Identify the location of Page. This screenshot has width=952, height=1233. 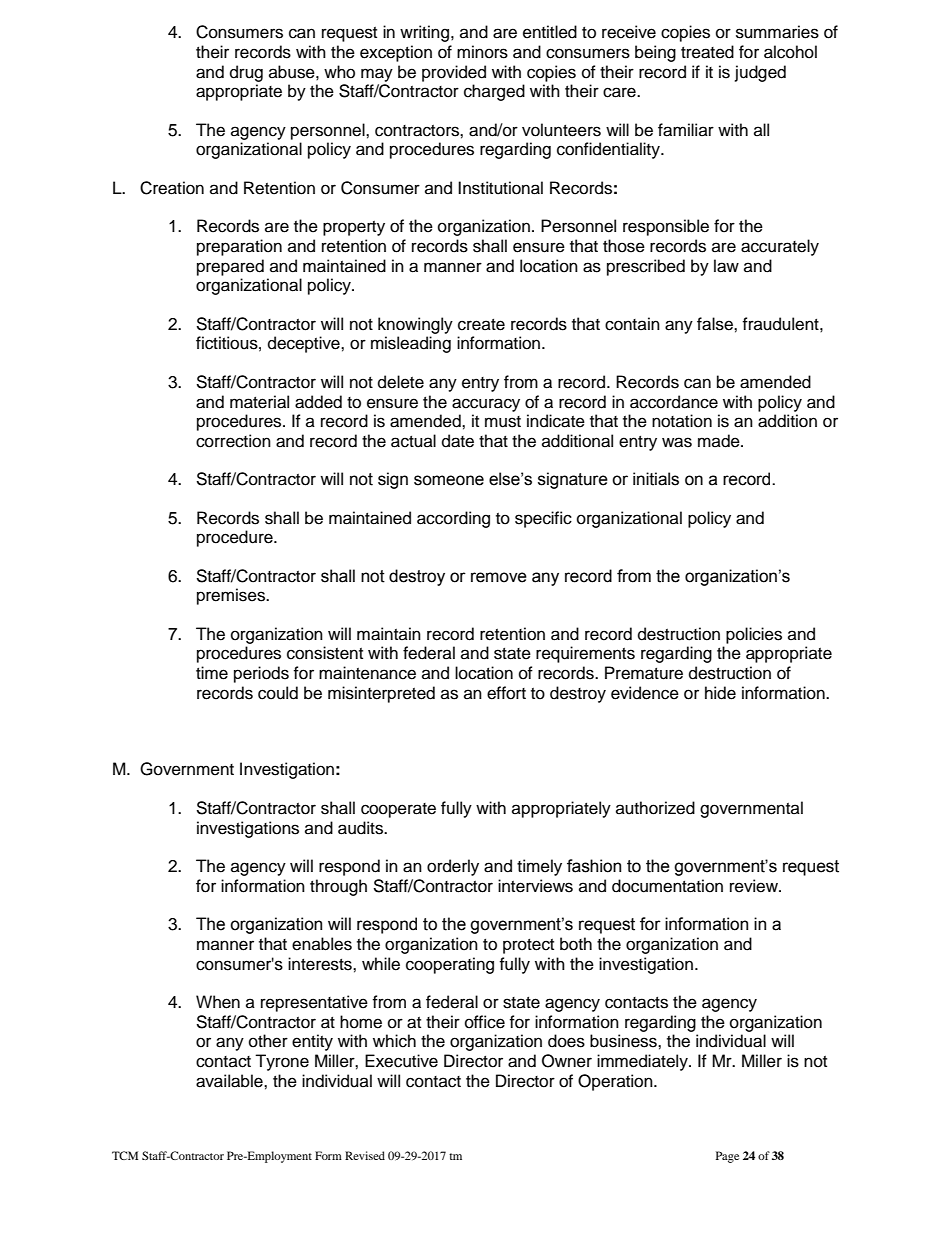
(727, 1157).
